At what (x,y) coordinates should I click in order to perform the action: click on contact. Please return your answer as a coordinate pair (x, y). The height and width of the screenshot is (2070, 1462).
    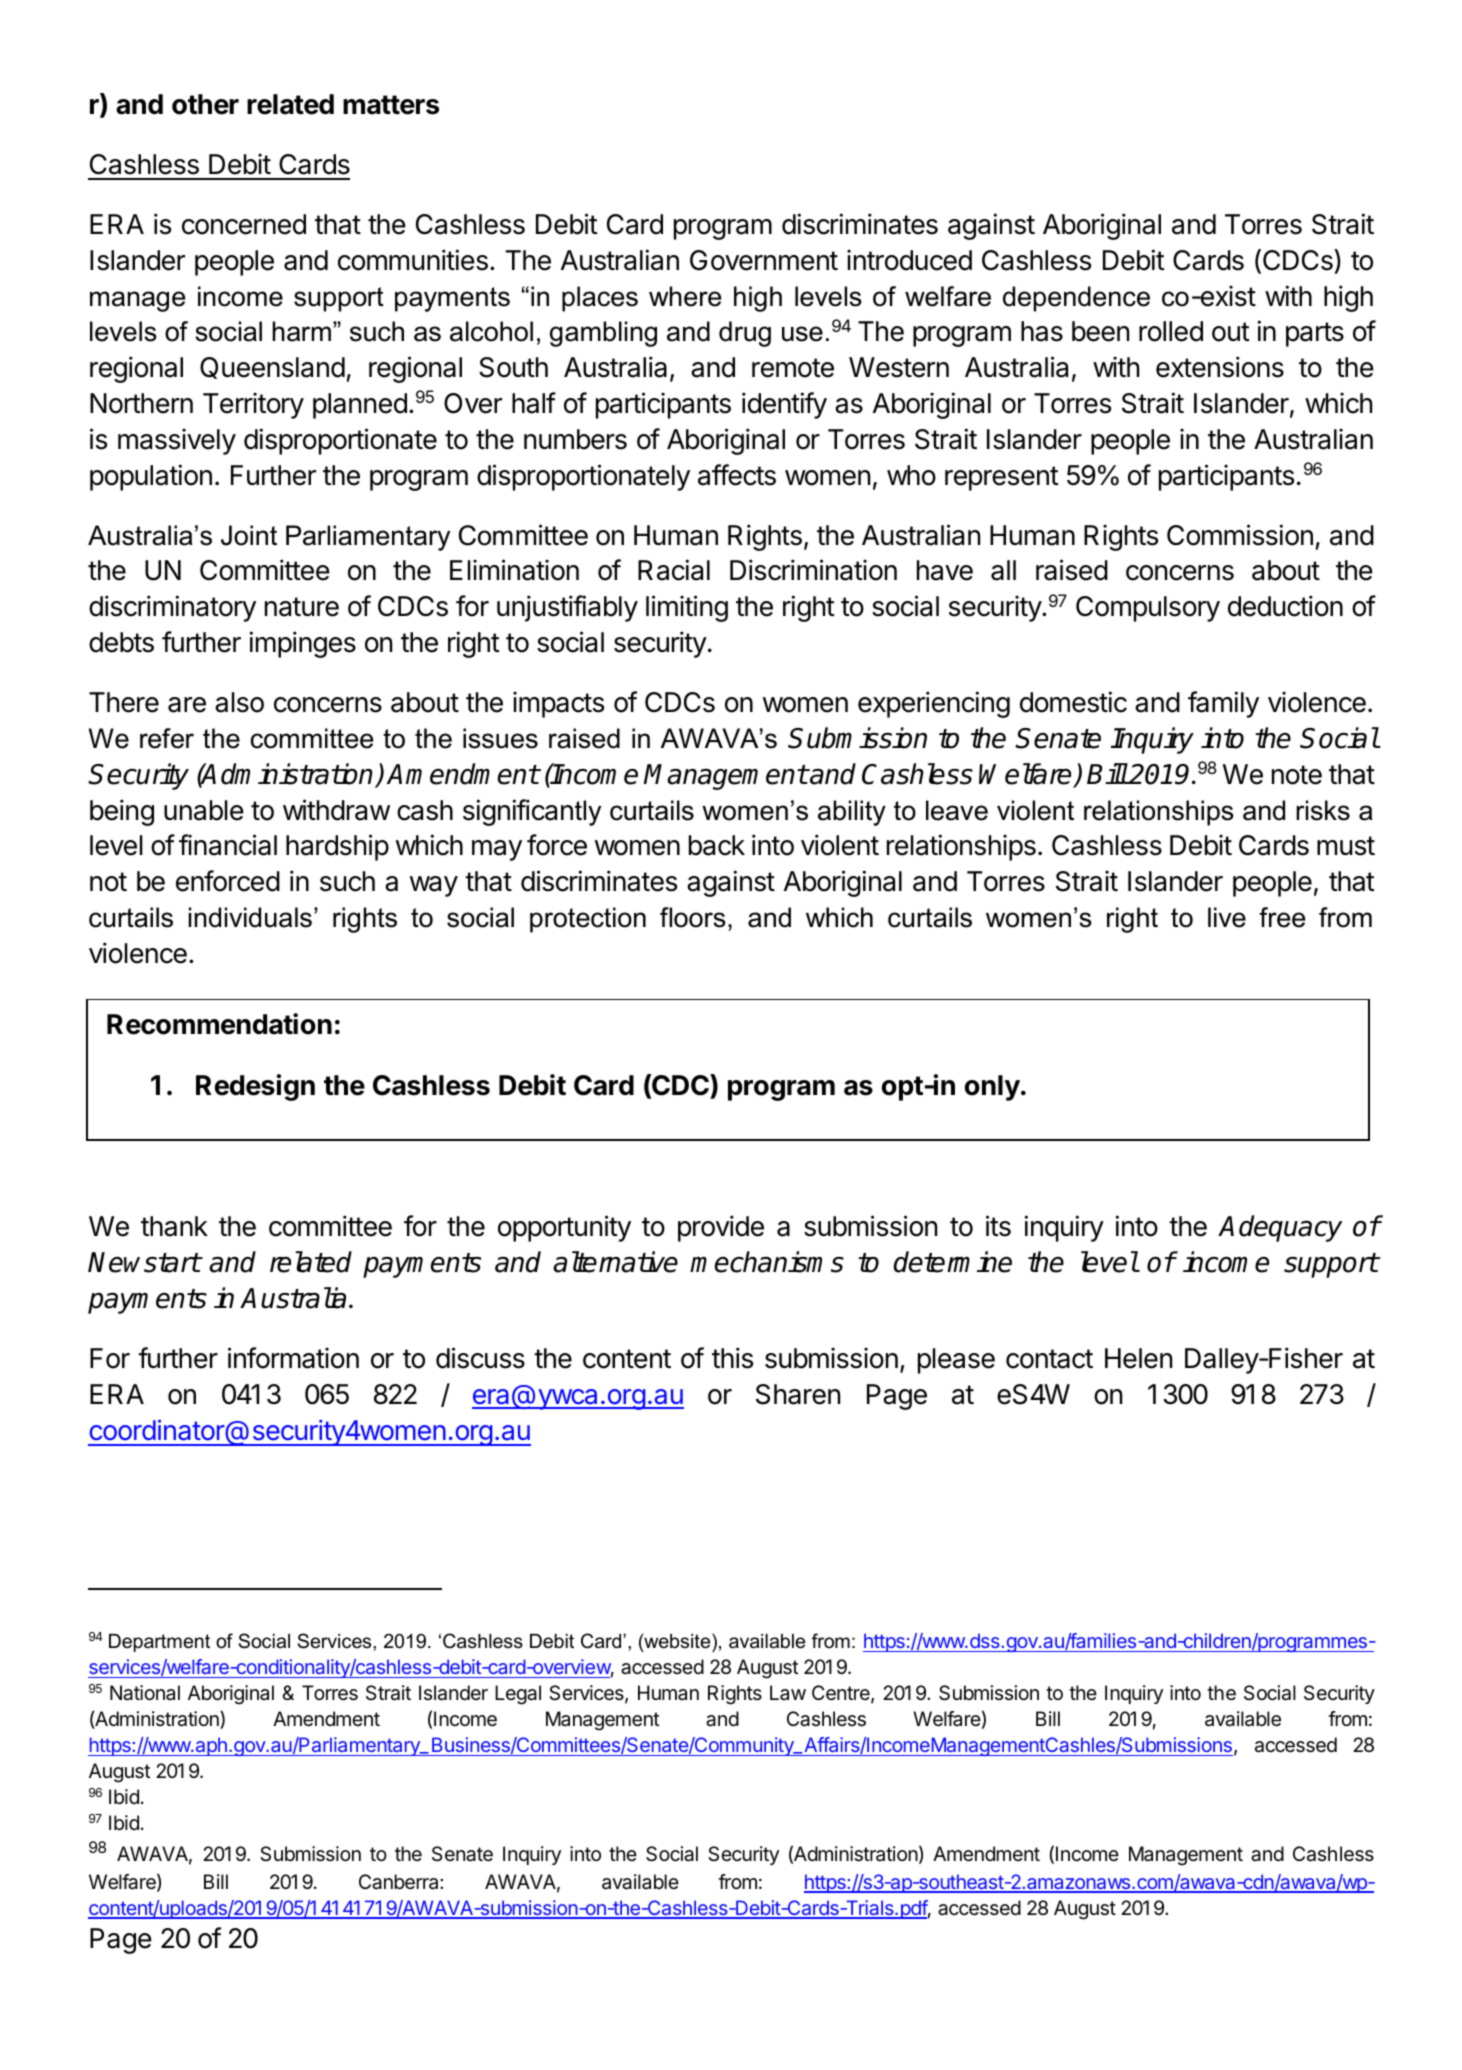
    Looking at the image, I should click on (1049, 1359).
